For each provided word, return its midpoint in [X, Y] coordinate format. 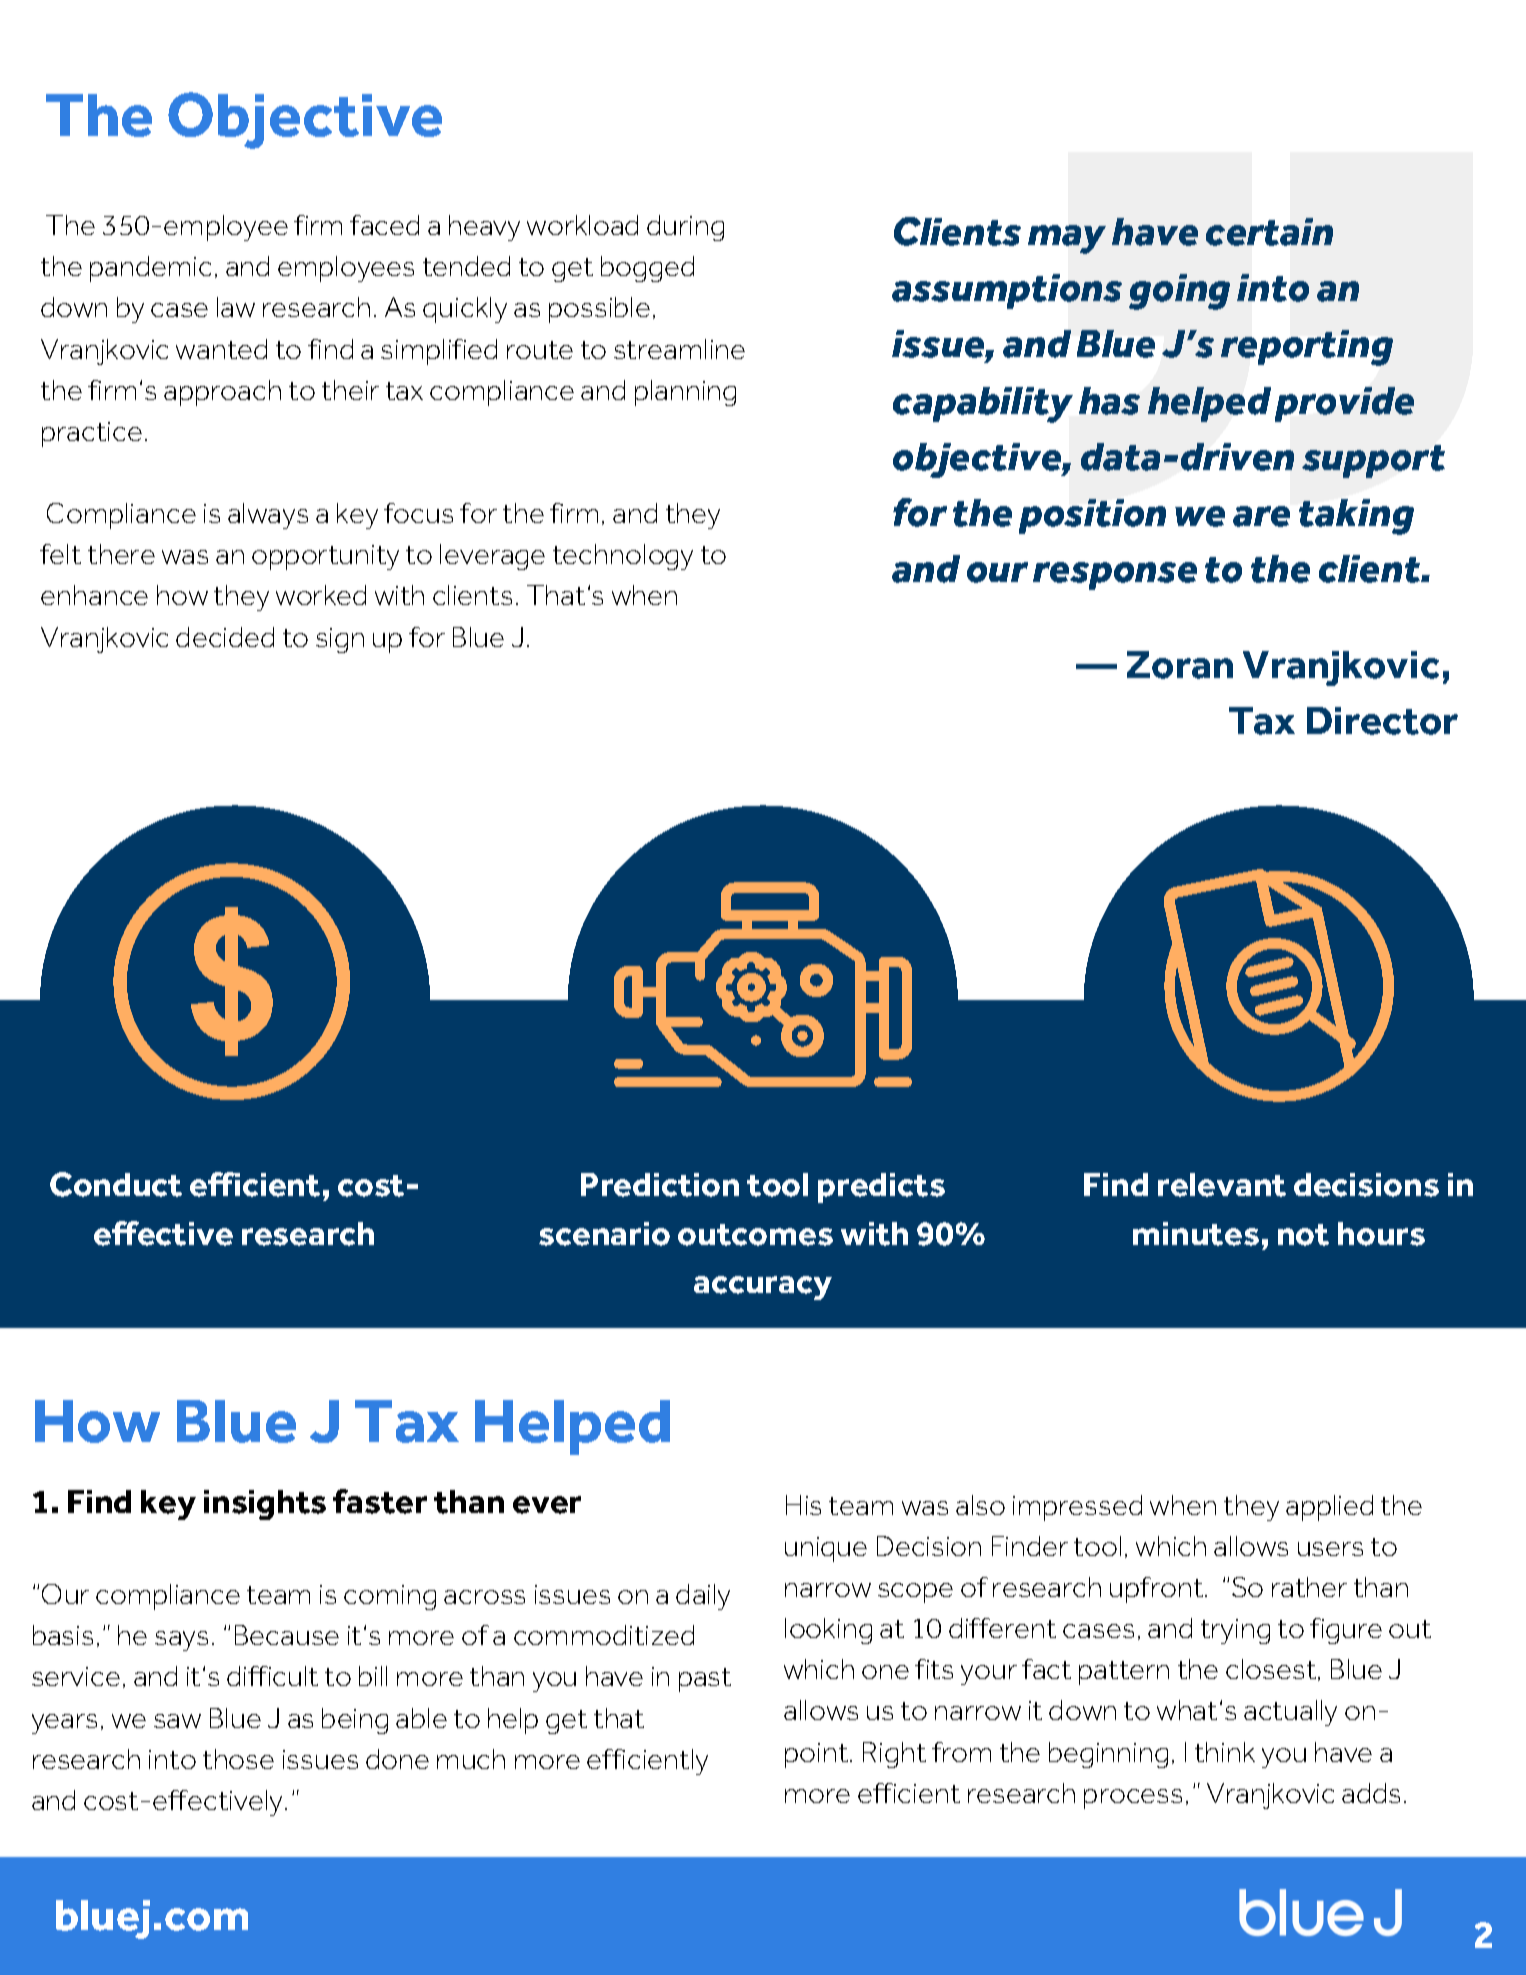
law [236, 307]
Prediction [660, 1185]
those [238, 1759]
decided [225, 637]
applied [1329, 1508]
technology [623, 557]
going [1179, 292]
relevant [1222, 1185]
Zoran [1180, 665]
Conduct [116, 1184]
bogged [647, 269]
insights [265, 1505]
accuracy [763, 1288]
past [705, 1680]
